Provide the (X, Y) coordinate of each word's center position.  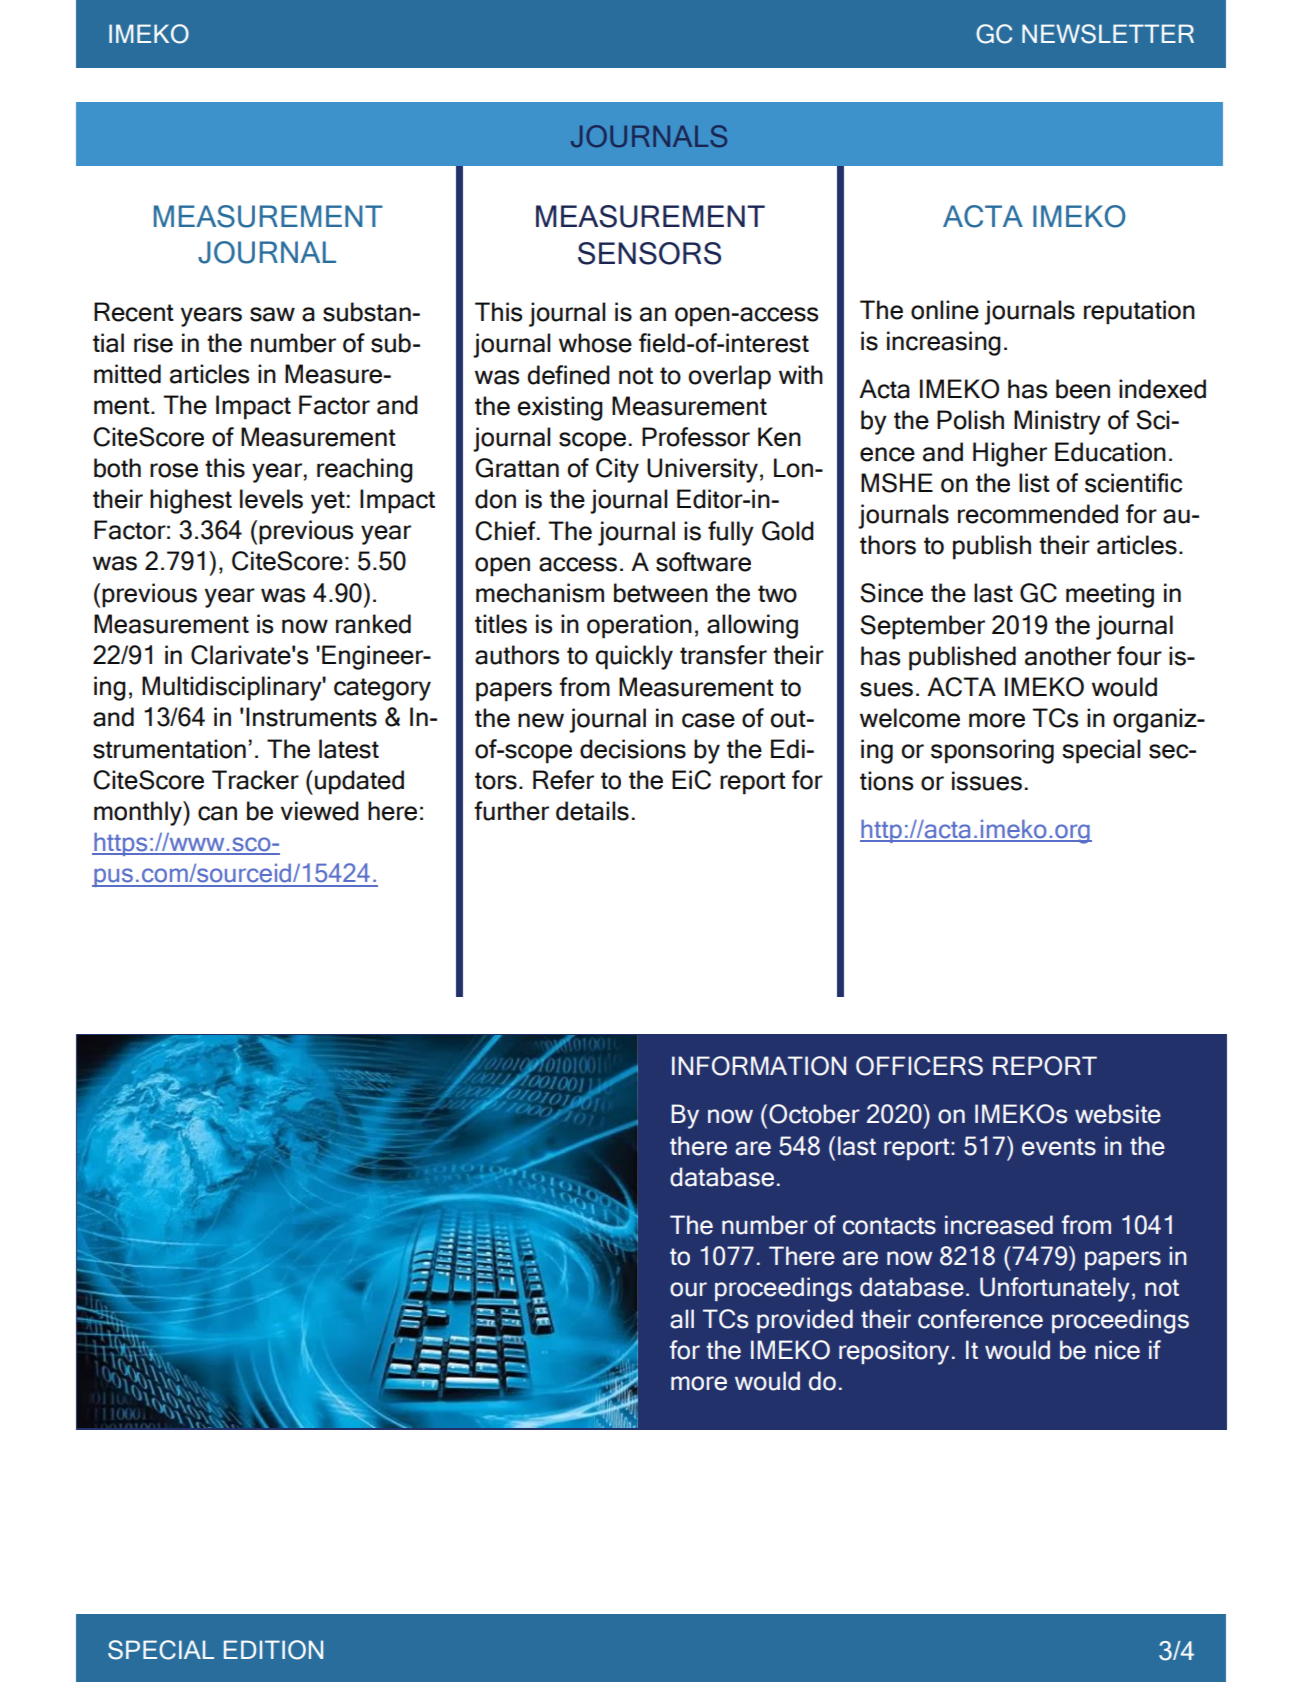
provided (805, 1321)
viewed (320, 811)
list (1034, 483)
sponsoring (992, 751)
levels (271, 499)
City (617, 470)
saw (272, 314)
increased (999, 1225)
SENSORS (649, 253)
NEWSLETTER (1108, 34)
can (217, 813)
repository (894, 1352)
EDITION (273, 1650)
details (592, 811)
